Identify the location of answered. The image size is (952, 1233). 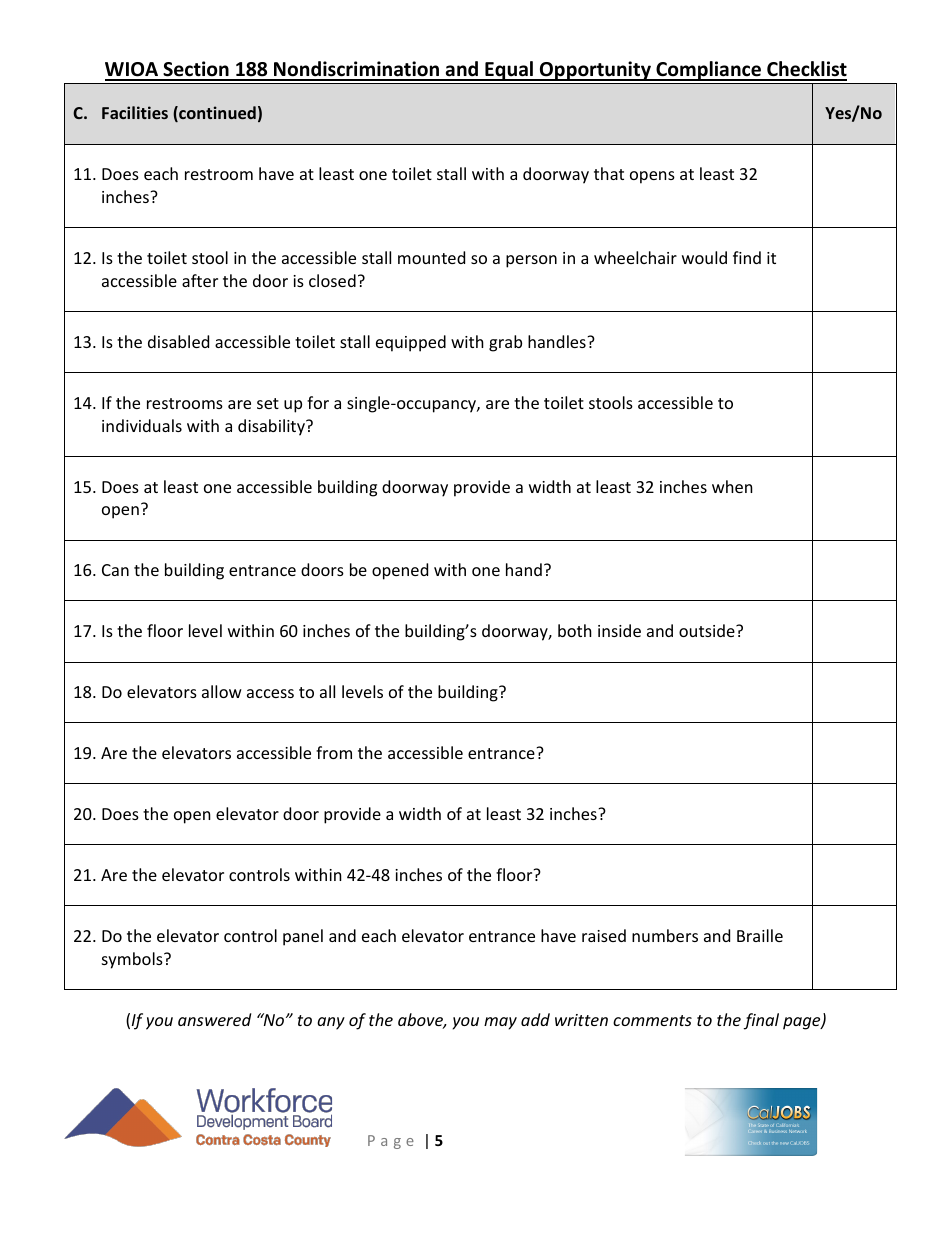
(214, 1019).
